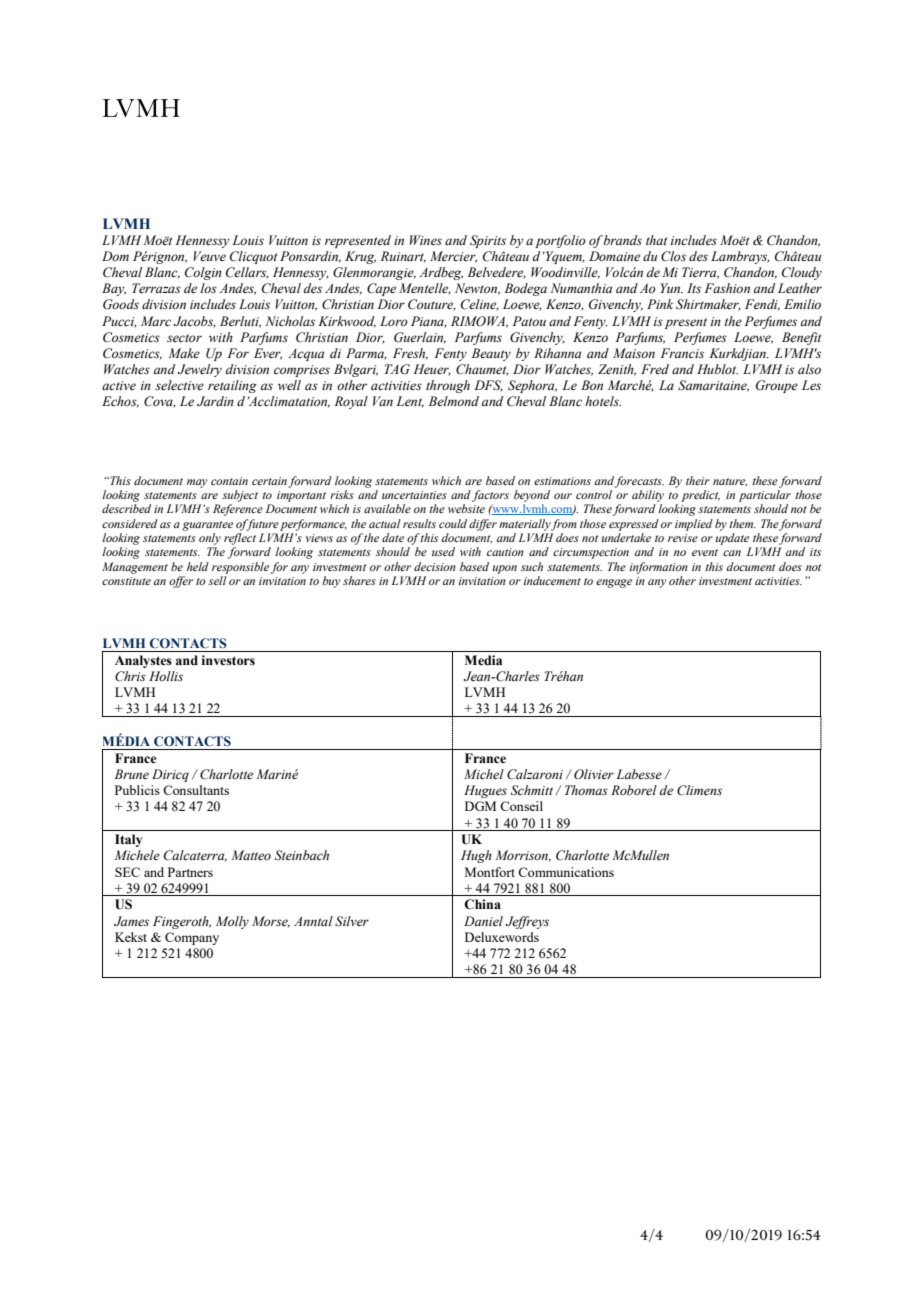 This image has height=1309, width=924. I want to click on Molly, so click(232, 922).
